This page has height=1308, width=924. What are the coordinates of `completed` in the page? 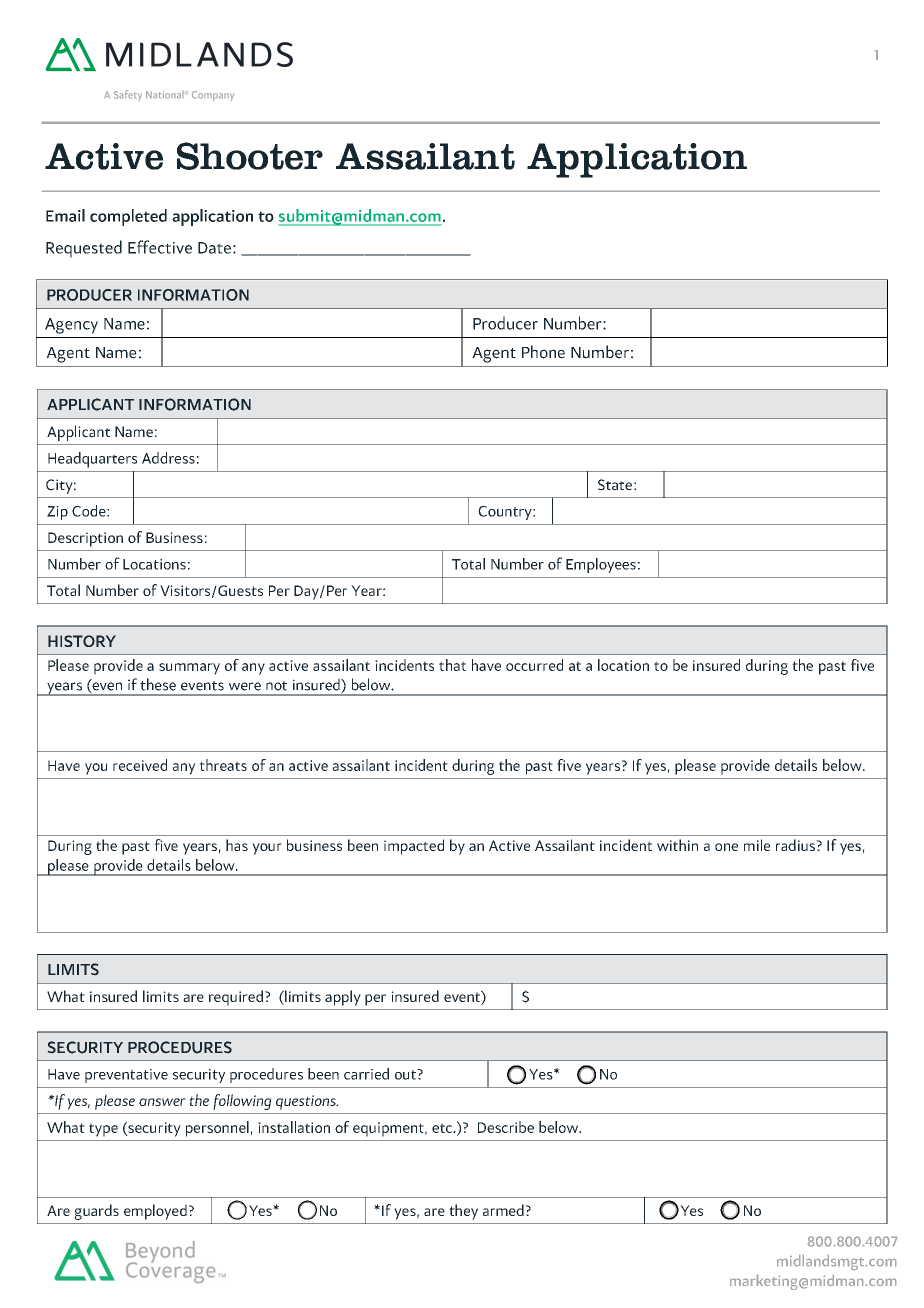 It's located at (128, 217).
